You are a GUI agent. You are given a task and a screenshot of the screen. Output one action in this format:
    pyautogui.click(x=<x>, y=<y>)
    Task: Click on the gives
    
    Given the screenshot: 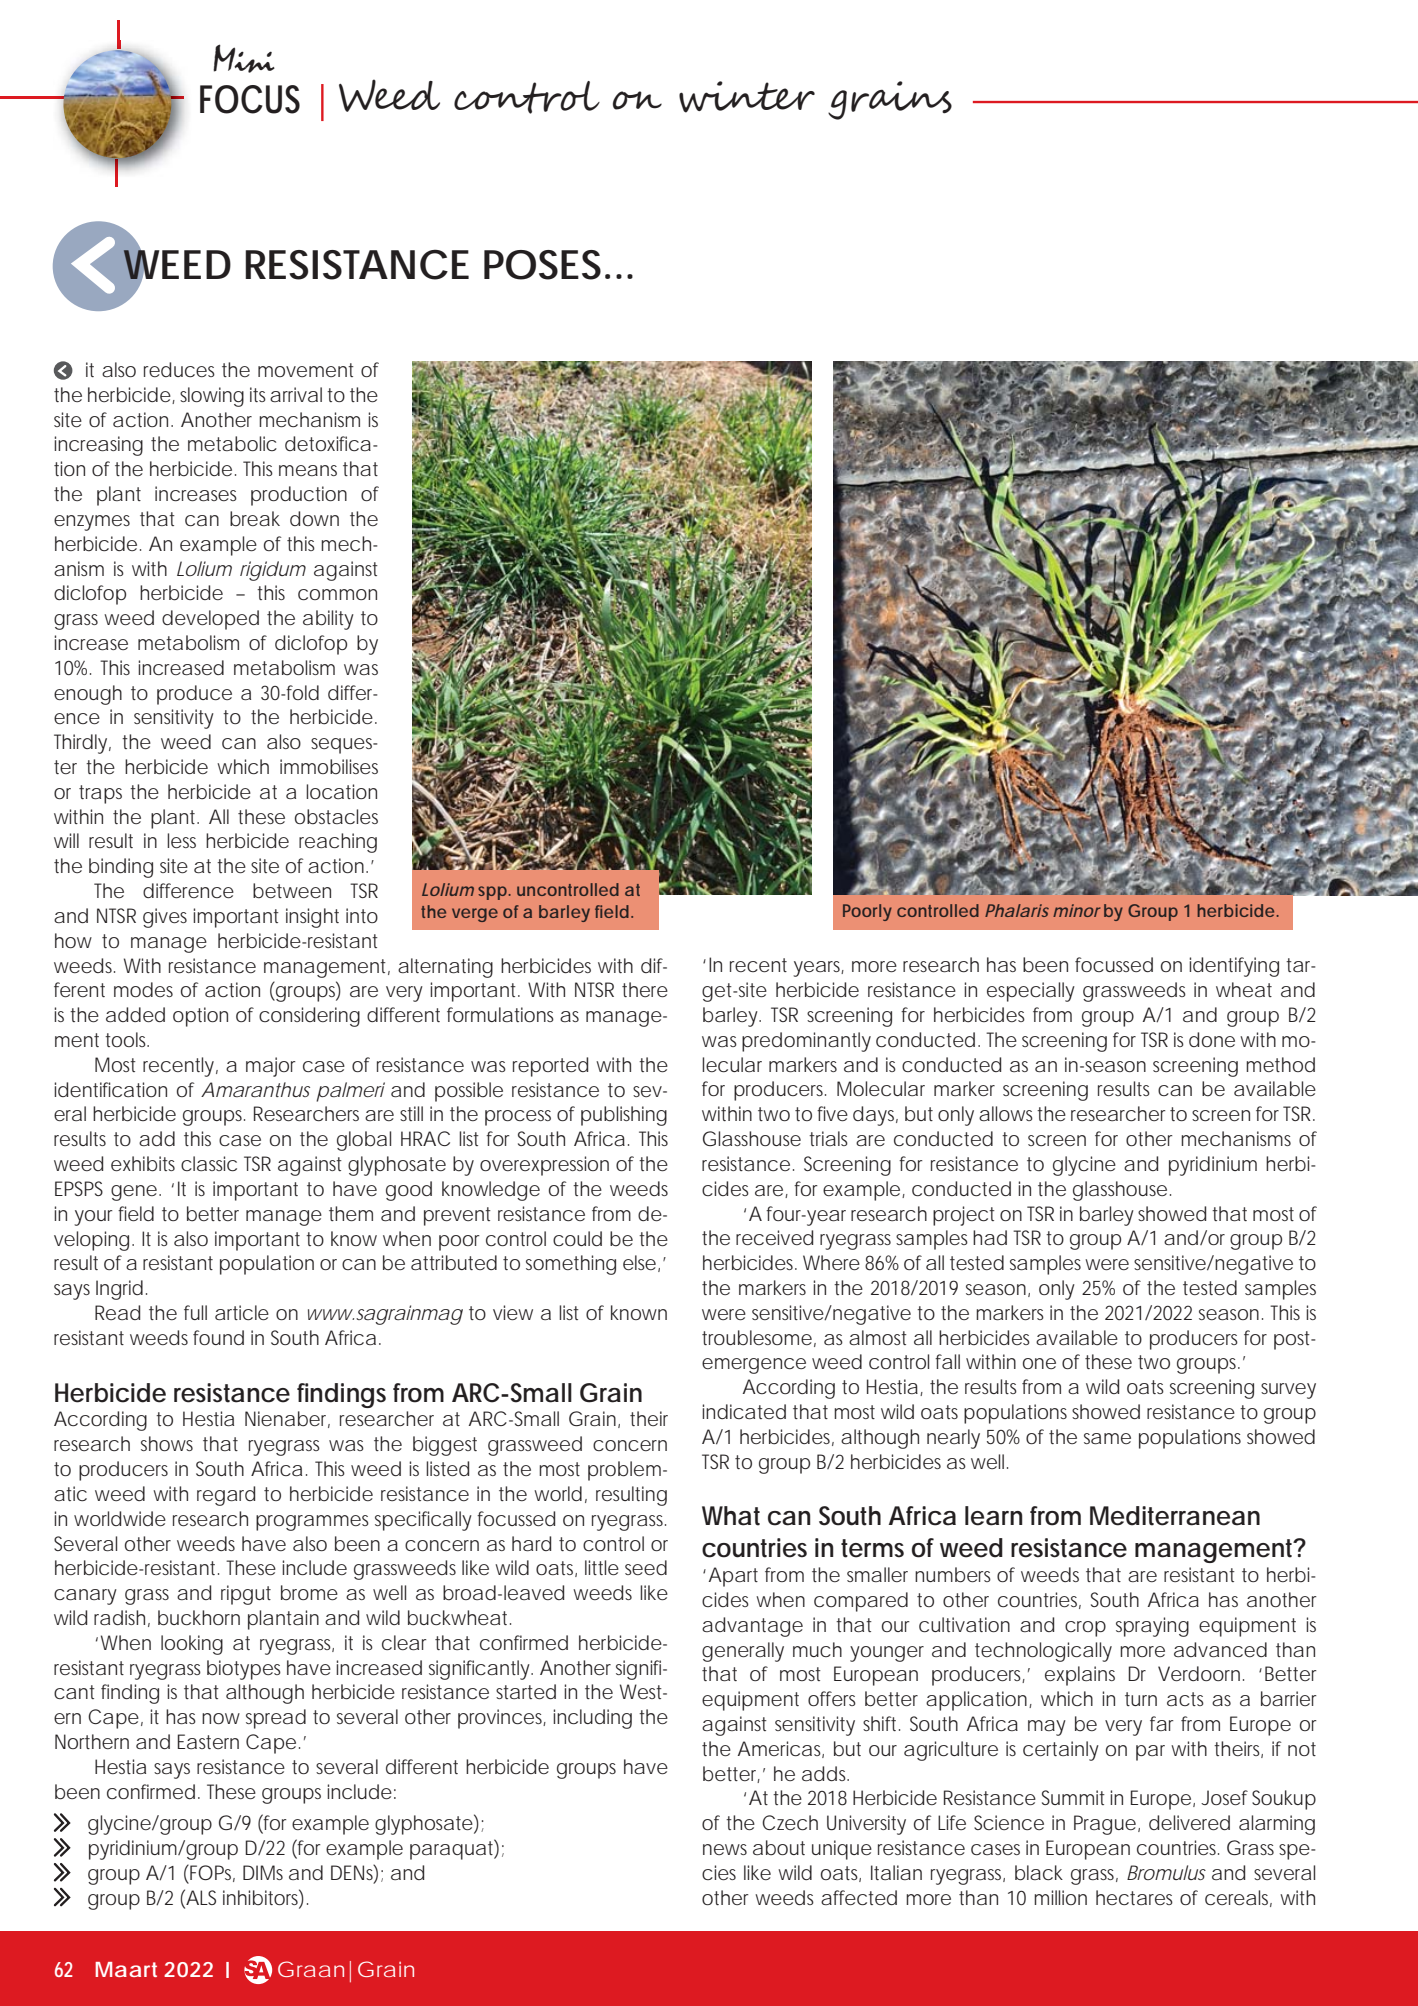 What is the action you would take?
    pyautogui.click(x=165, y=918)
